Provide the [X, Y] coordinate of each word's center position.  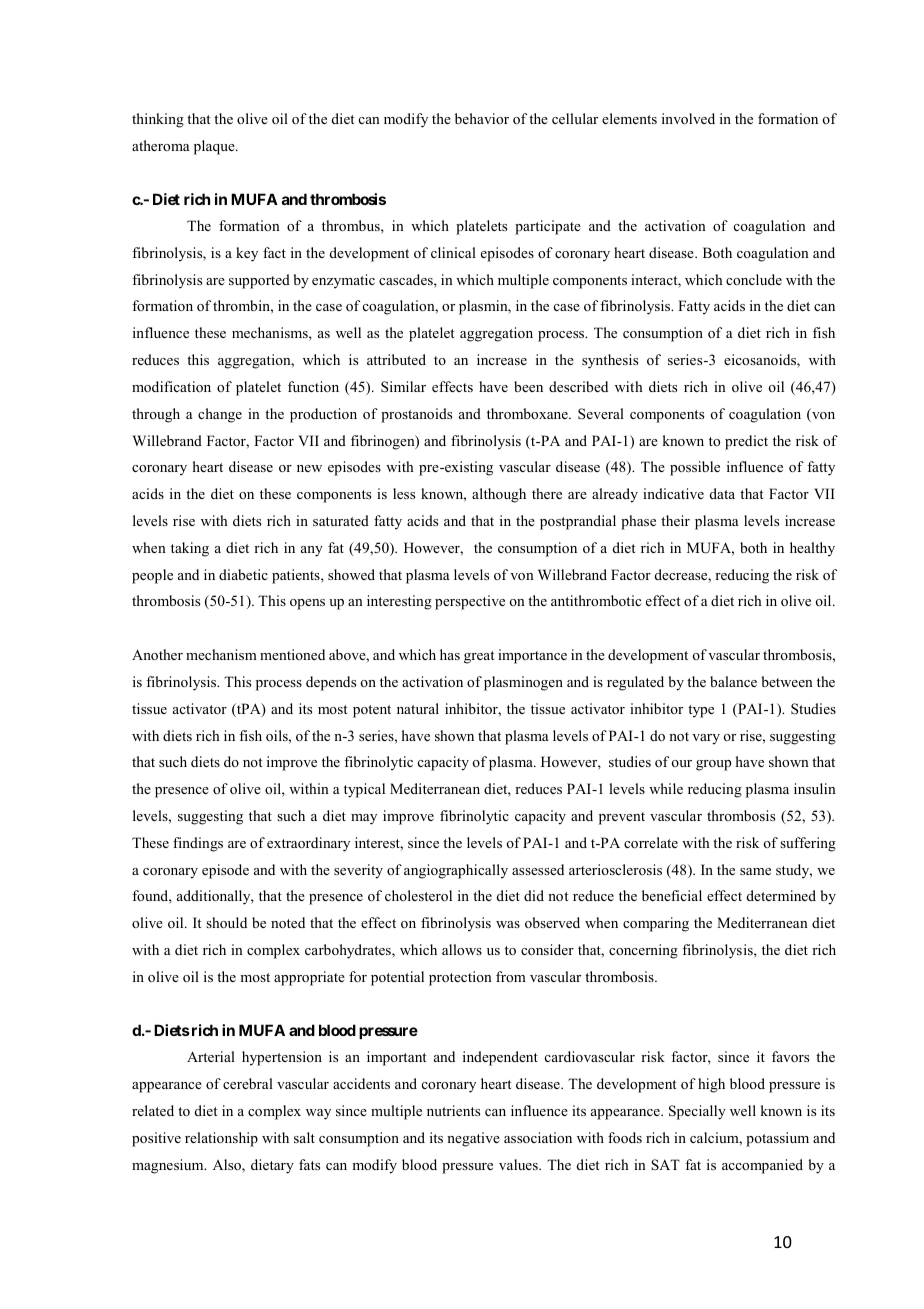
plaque [215, 147]
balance [733, 681]
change [220, 415]
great [479, 657]
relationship [221, 1139]
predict [746, 442]
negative [473, 1139]
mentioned [292, 654]
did [534, 895]
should [226, 922]
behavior [482, 118]
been [528, 386]
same [755, 871]
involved [688, 118]
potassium [777, 1139]
